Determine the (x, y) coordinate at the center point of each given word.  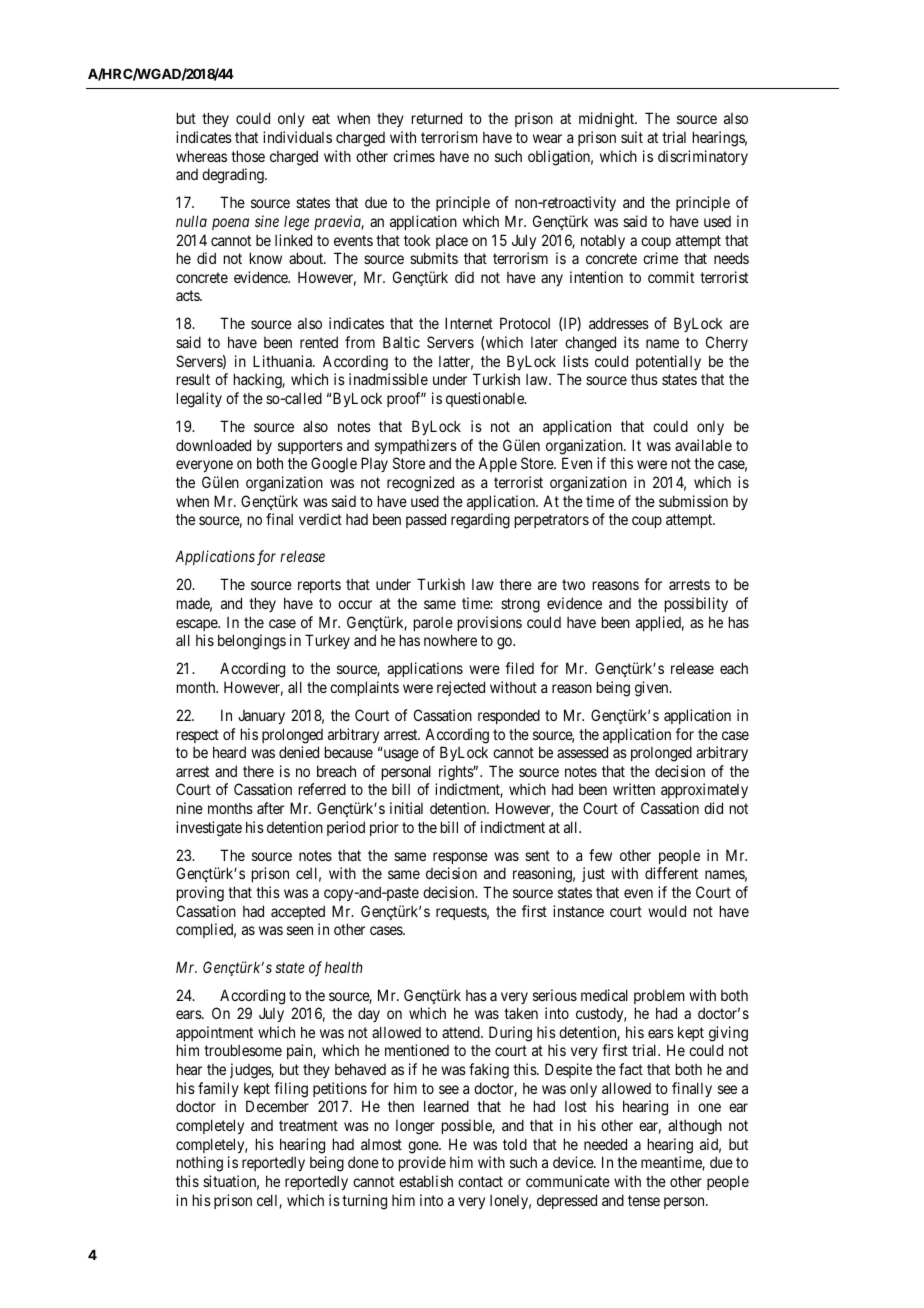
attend (462, 1032)
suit (632, 137)
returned (437, 118)
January (261, 717)
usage (400, 755)
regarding (480, 521)
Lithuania (283, 361)
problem (659, 996)
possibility (696, 604)
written (634, 789)
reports (319, 586)
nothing (200, 1164)
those (248, 156)
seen (300, 930)
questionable (486, 399)
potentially (668, 362)
